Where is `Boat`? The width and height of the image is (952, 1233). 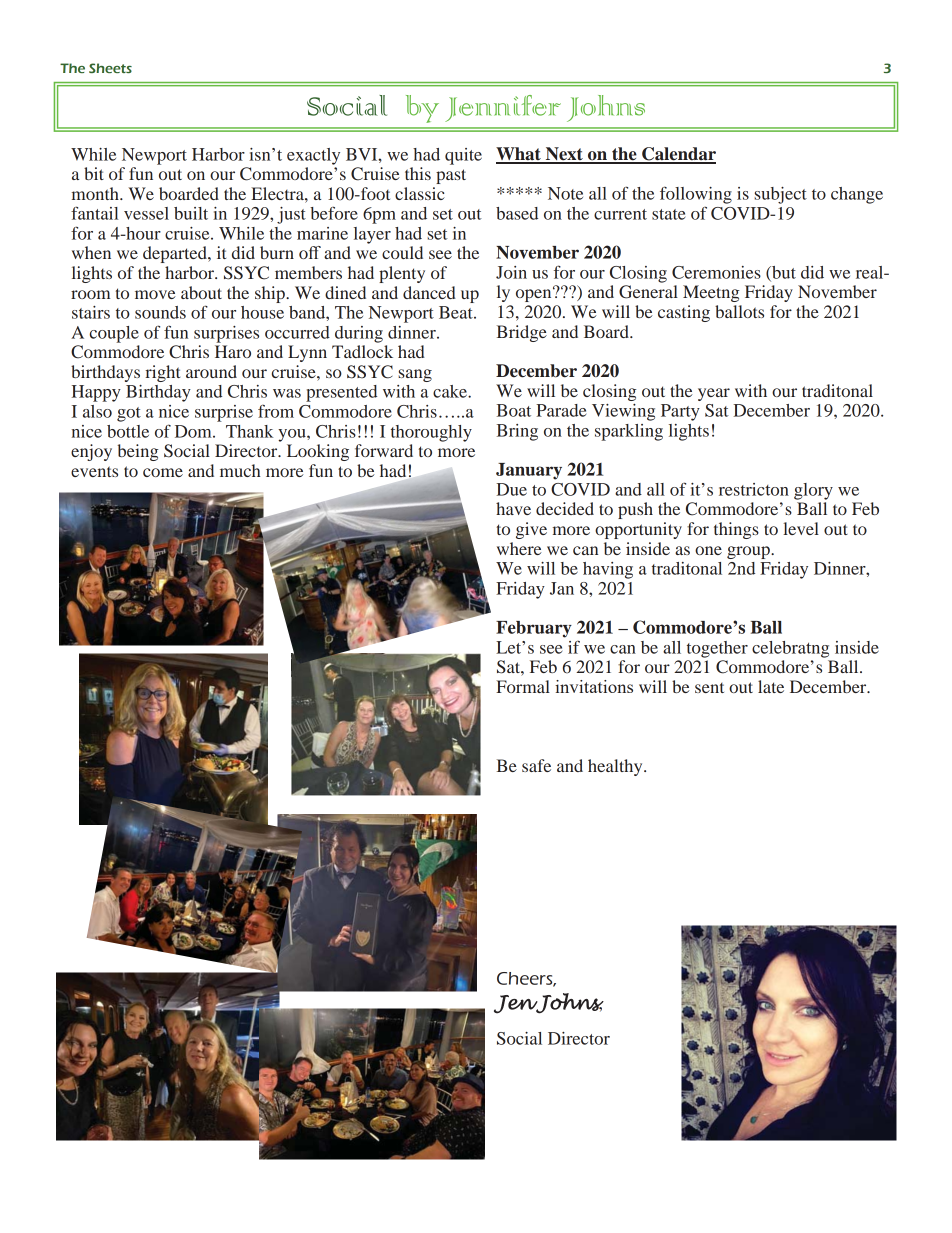 Boat is located at coordinates (514, 410).
